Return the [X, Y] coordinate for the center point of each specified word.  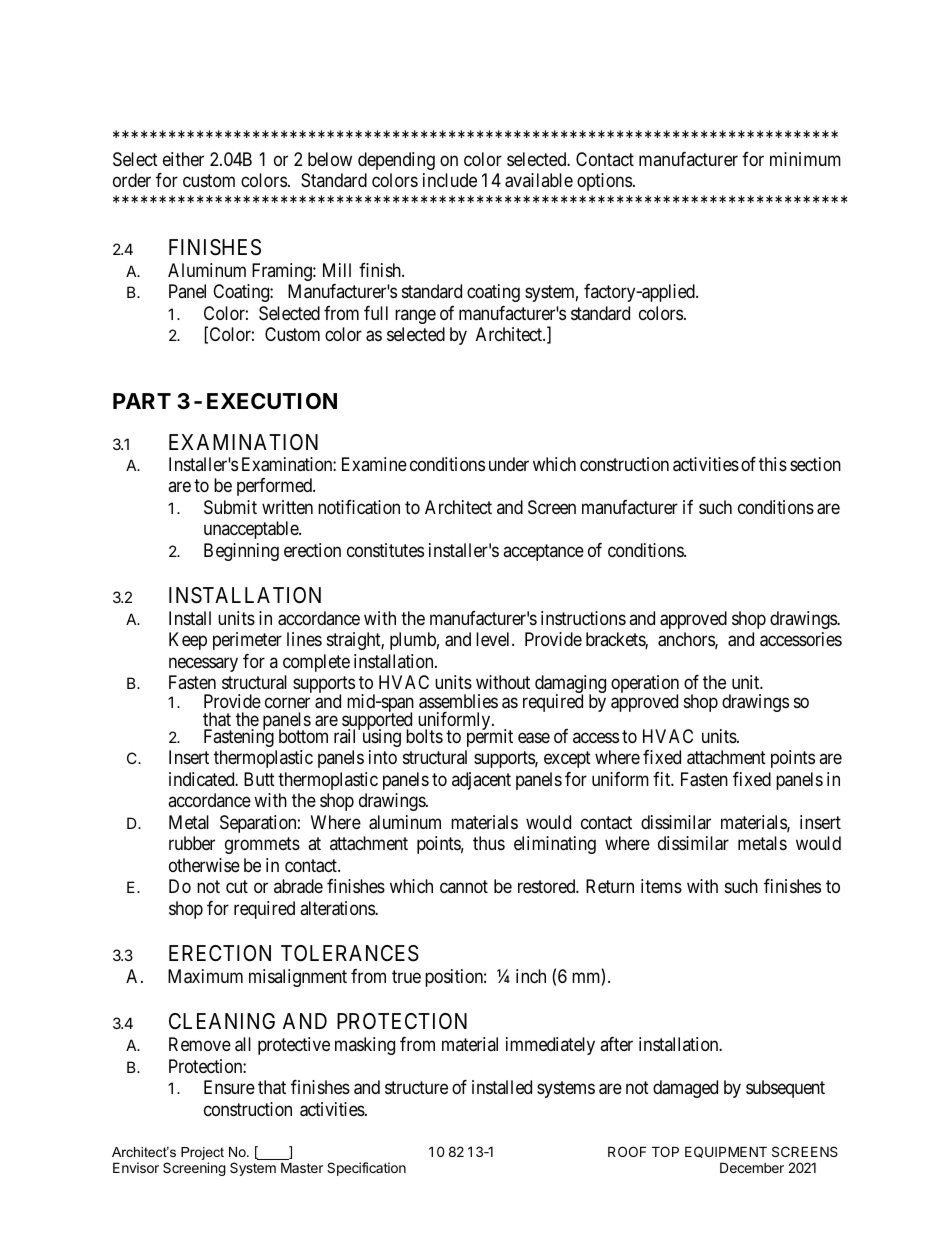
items [661, 886]
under [509, 464]
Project [202, 1155]
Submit [230, 507]
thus [489, 843]
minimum [805, 159]
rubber [192, 843]
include [450, 180]
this [773, 464]
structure [416, 1088]
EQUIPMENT [726, 1152]
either [183, 159]
